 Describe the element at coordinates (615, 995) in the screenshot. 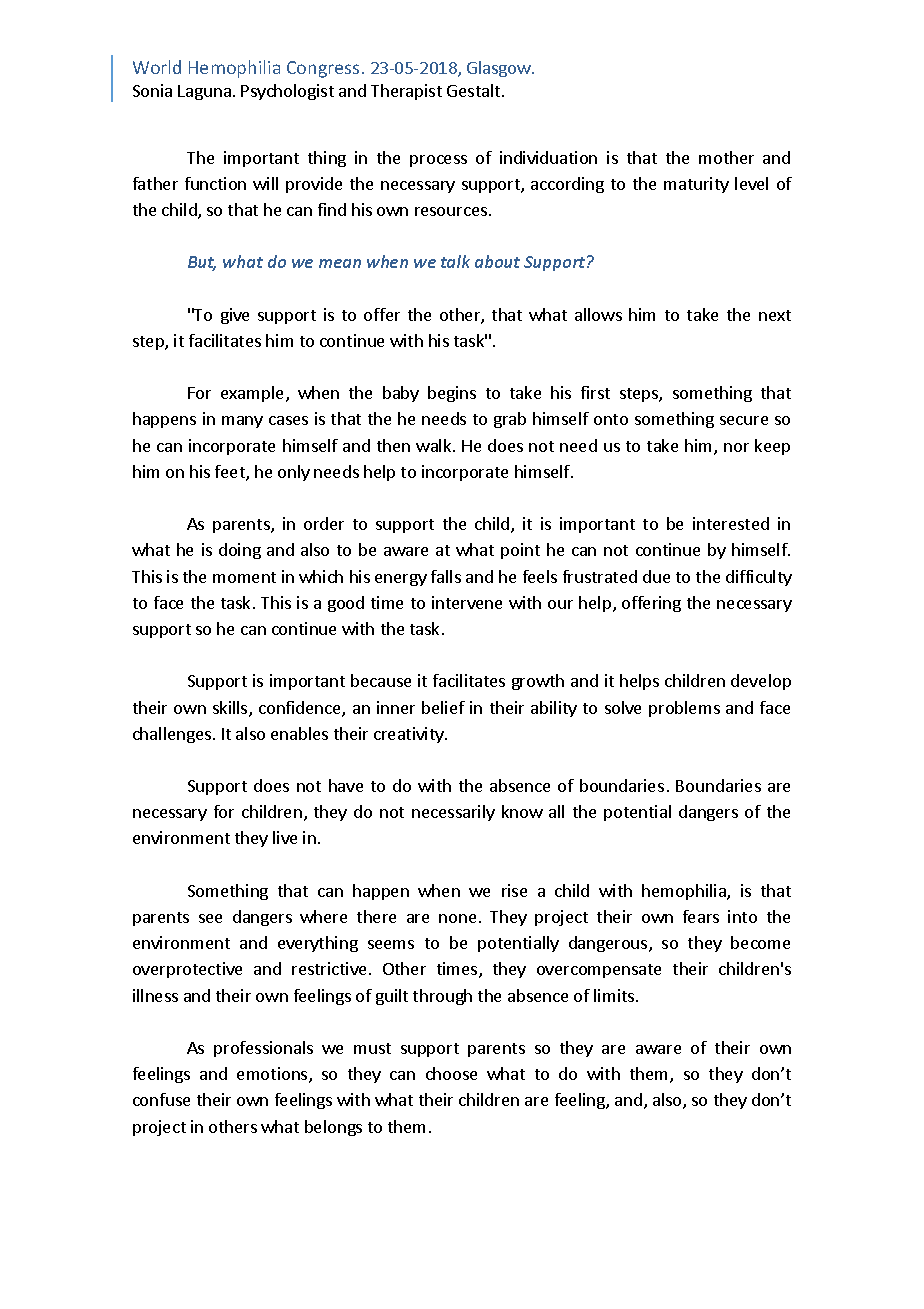

I see `limits` at that location.
